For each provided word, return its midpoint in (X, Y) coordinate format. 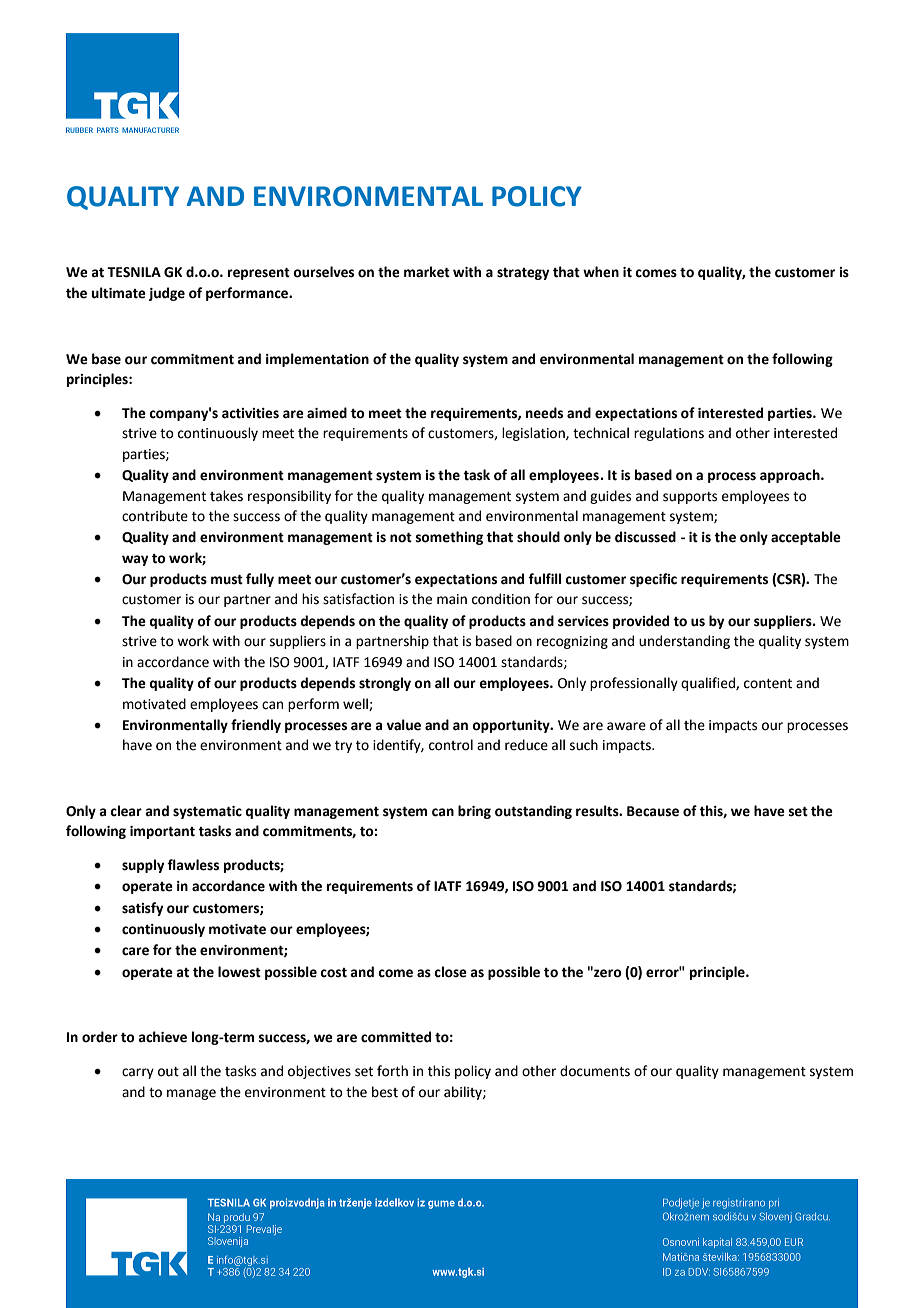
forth (392, 1071)
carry (138, 1073)
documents (595, 1071)
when (601, 272)
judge (167, 294)
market (427, 272)
